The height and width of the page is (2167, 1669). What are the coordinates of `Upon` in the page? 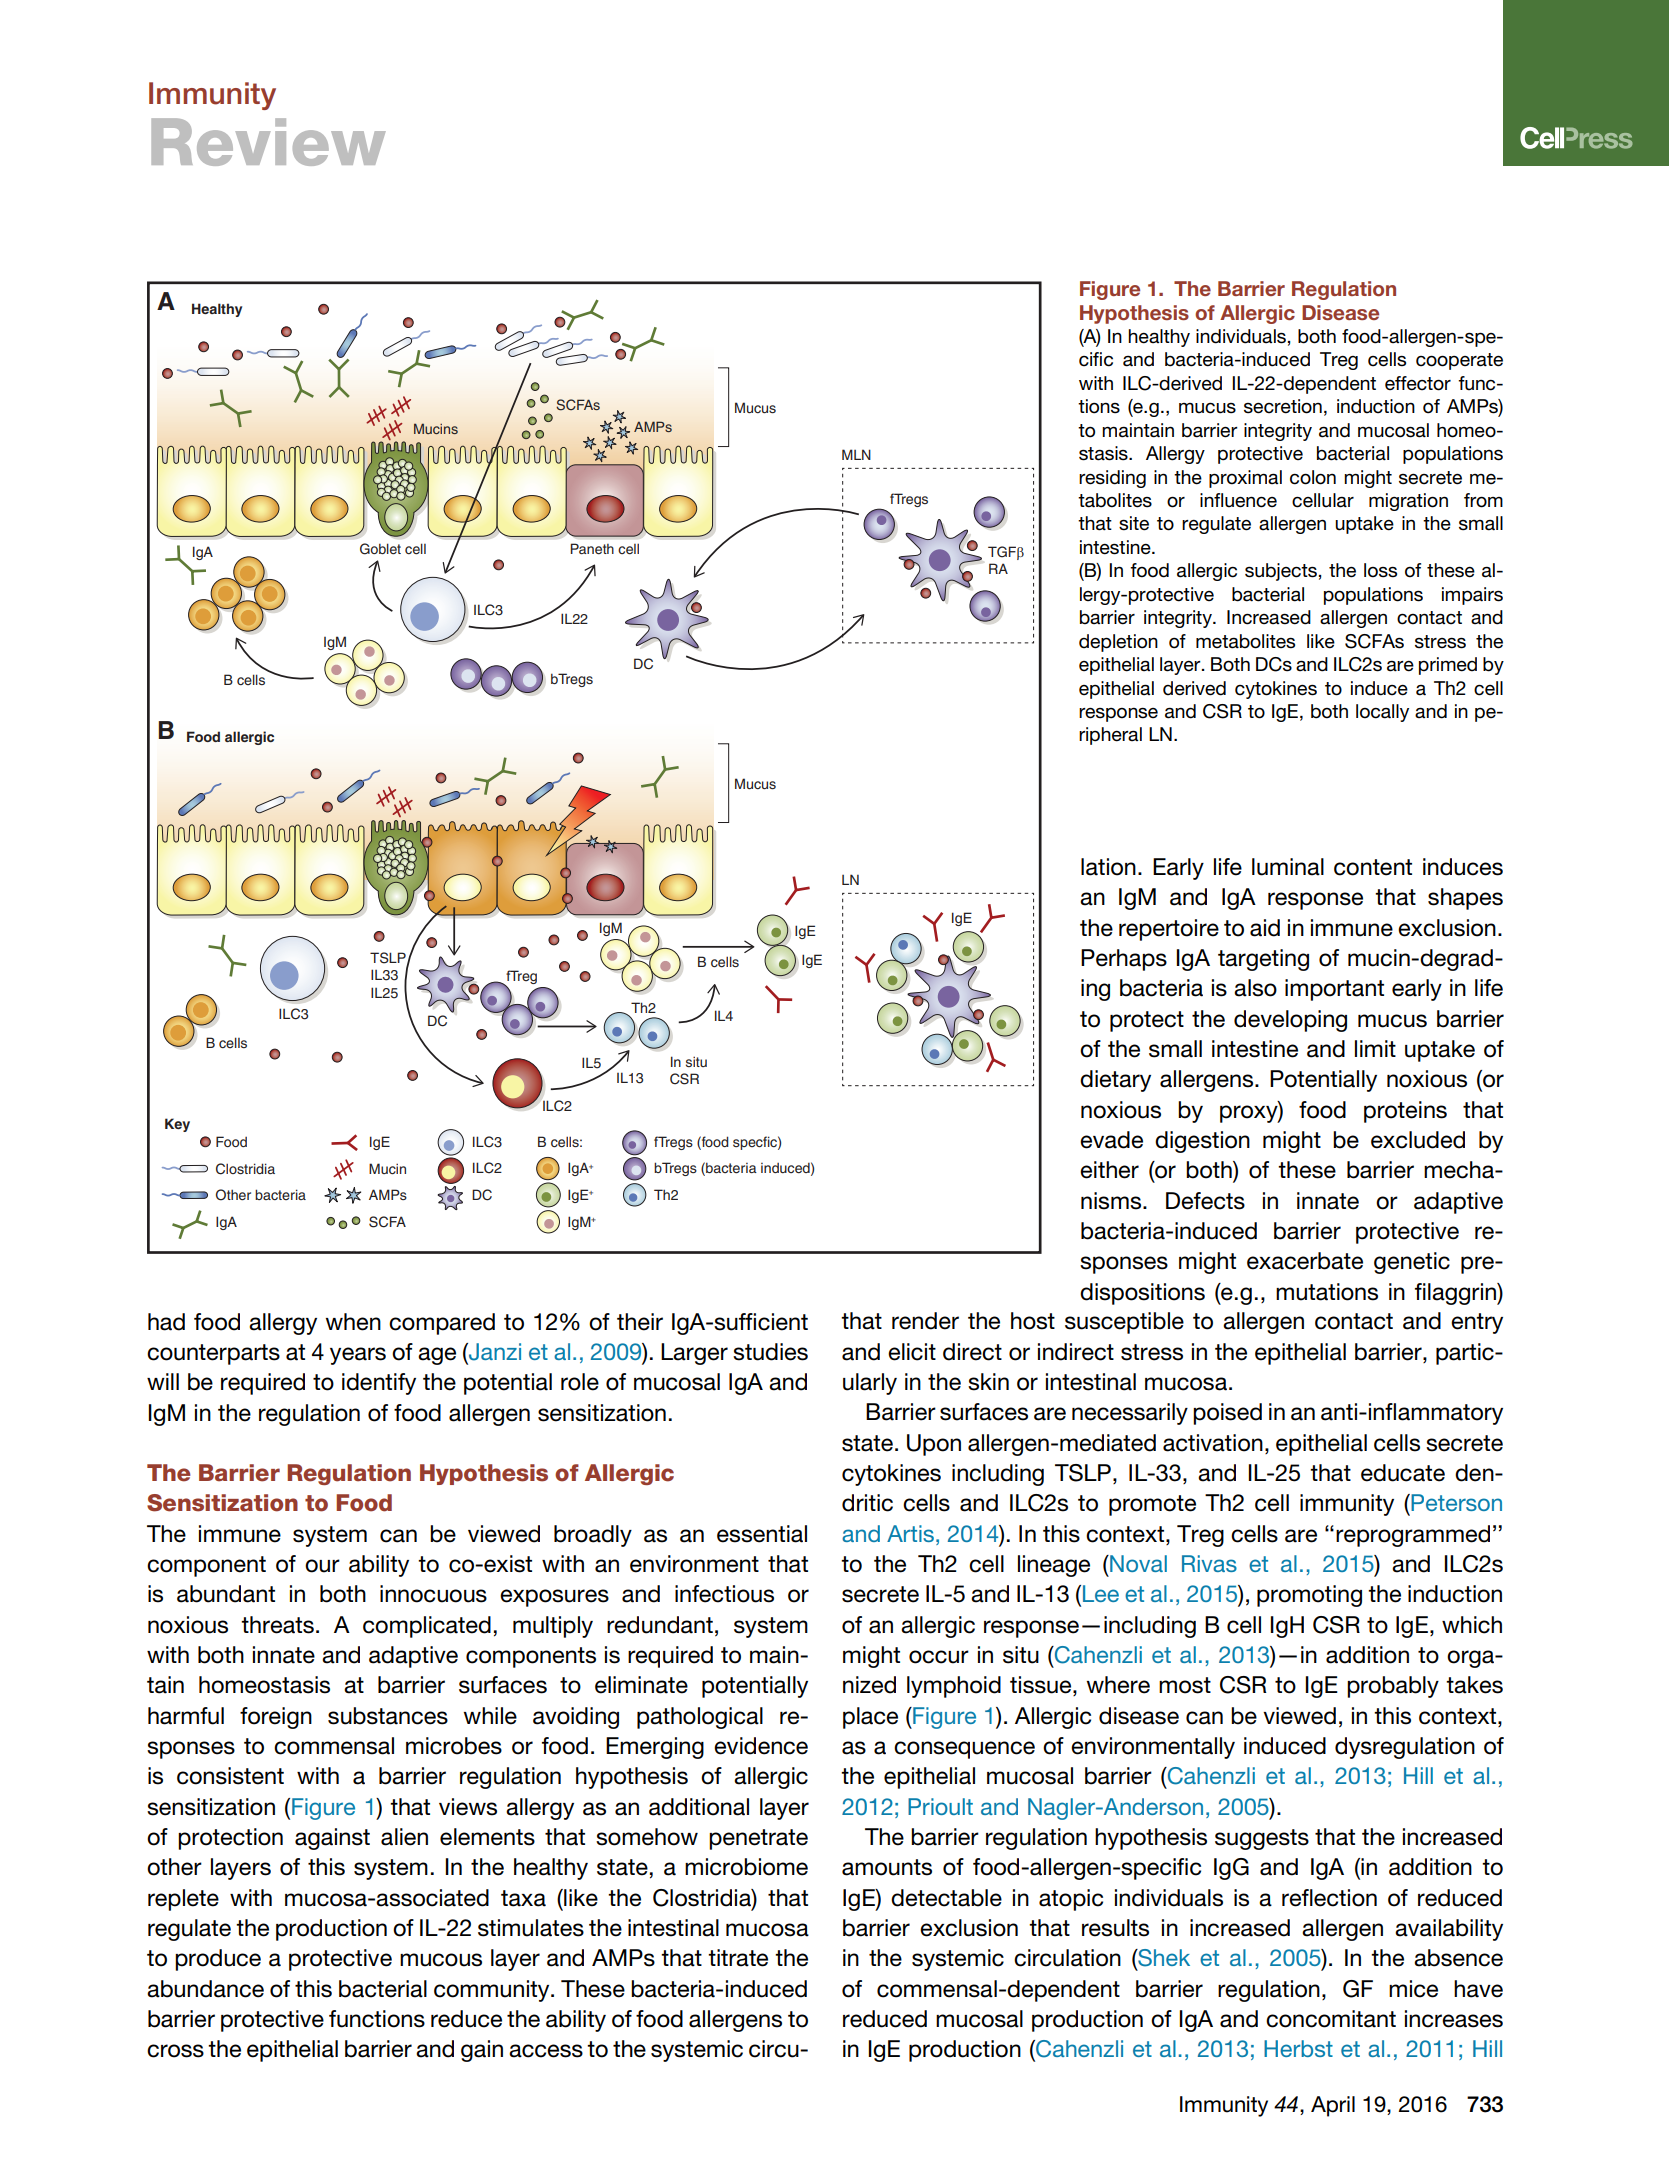 It's located at (934, 1445).
